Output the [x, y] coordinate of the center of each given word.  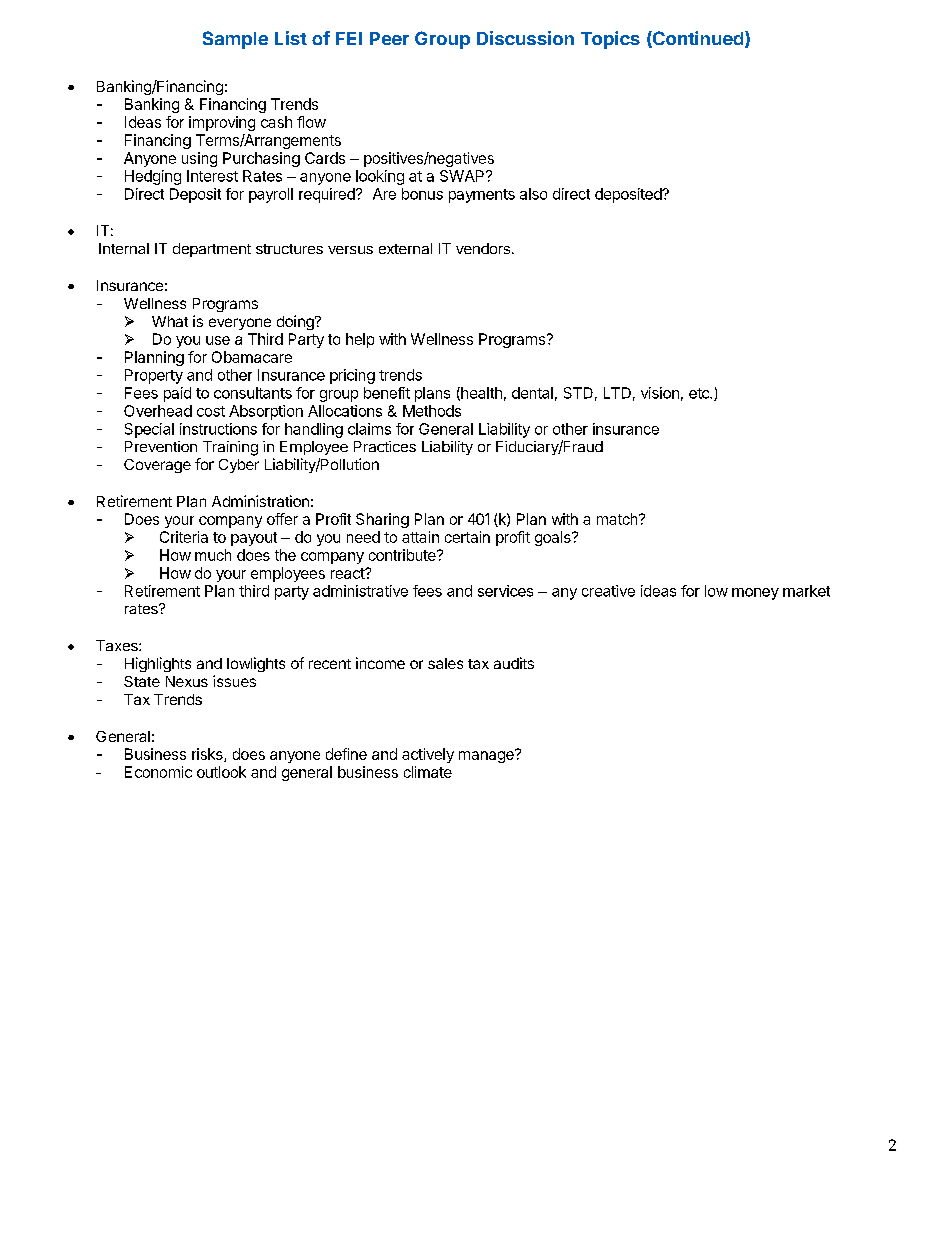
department [212, 250]
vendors [483, 248]
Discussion [525, 38]
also [533, 194]
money [755, 594]
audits [514, 663]
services [505, 591]
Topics [610, 40]
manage [487, 756]
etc [700, 393]
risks [208, 755]
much [213, 555]
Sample [235, 40]
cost [211, 411]
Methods [432, 411]
